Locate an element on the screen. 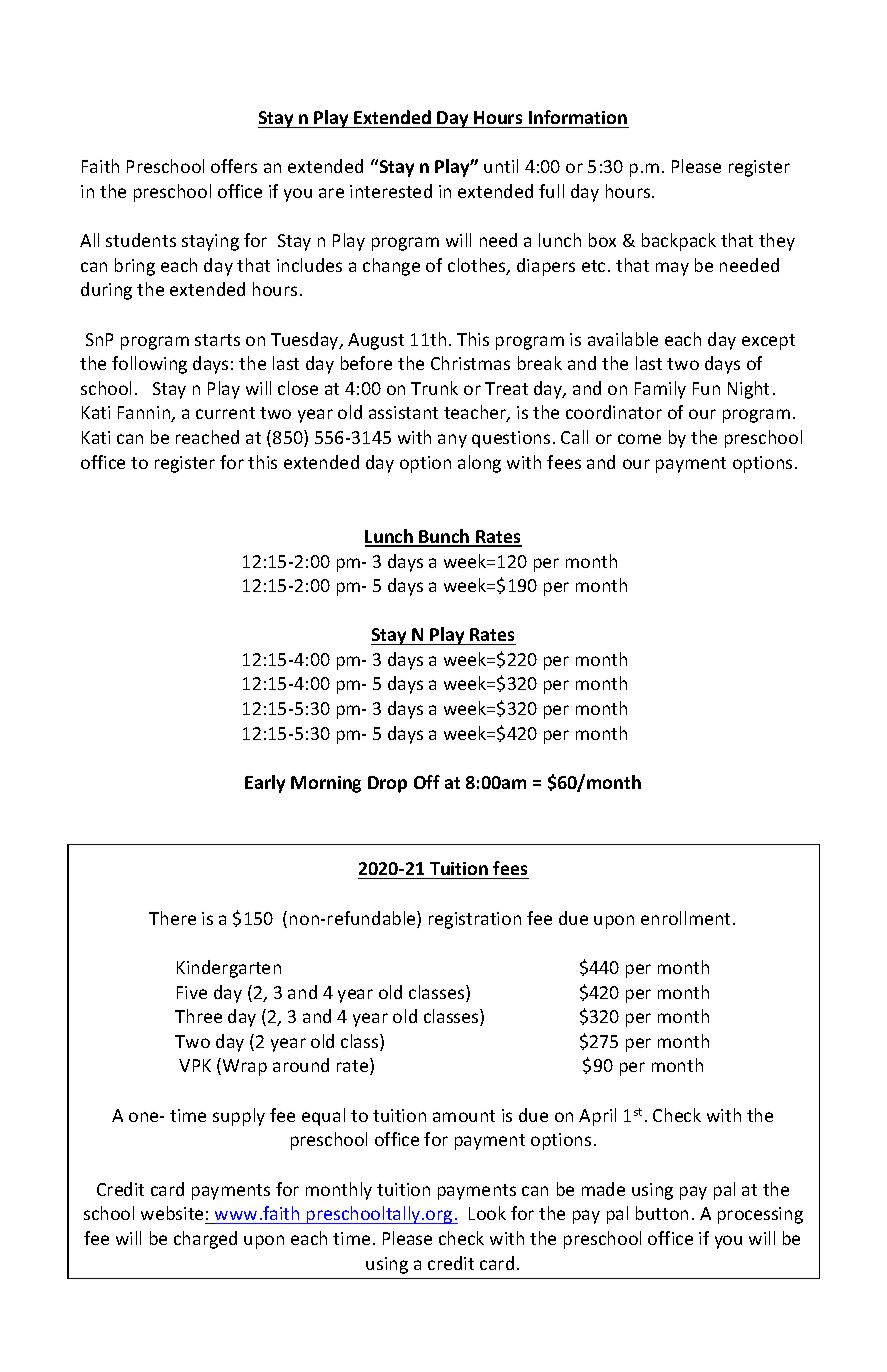 This screenshot has width=887, height=1372. offers is located at coordinates (234, 166).
